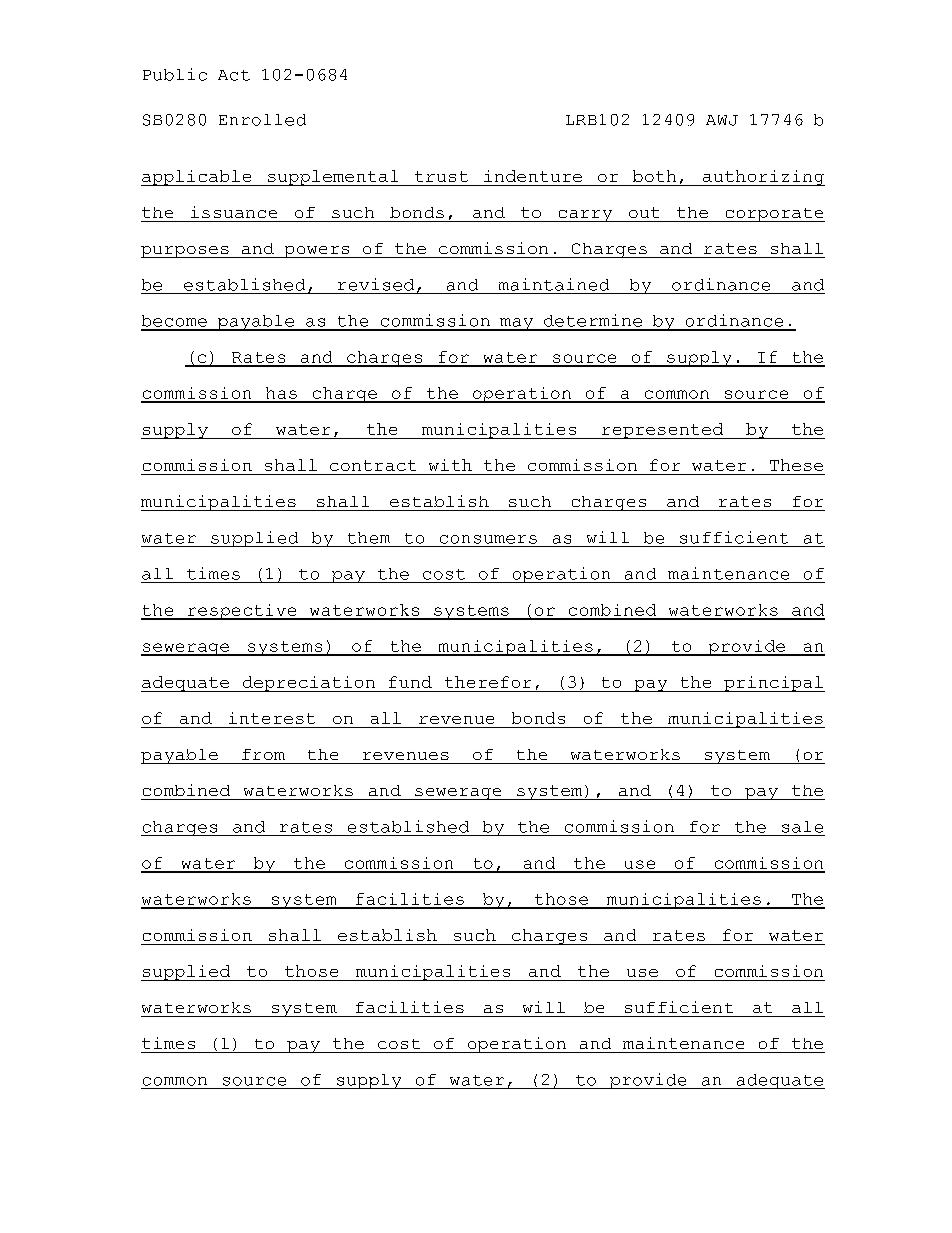  Describe the element at coordinates (263, 754) in the screenshot. I see `from` at that location.
